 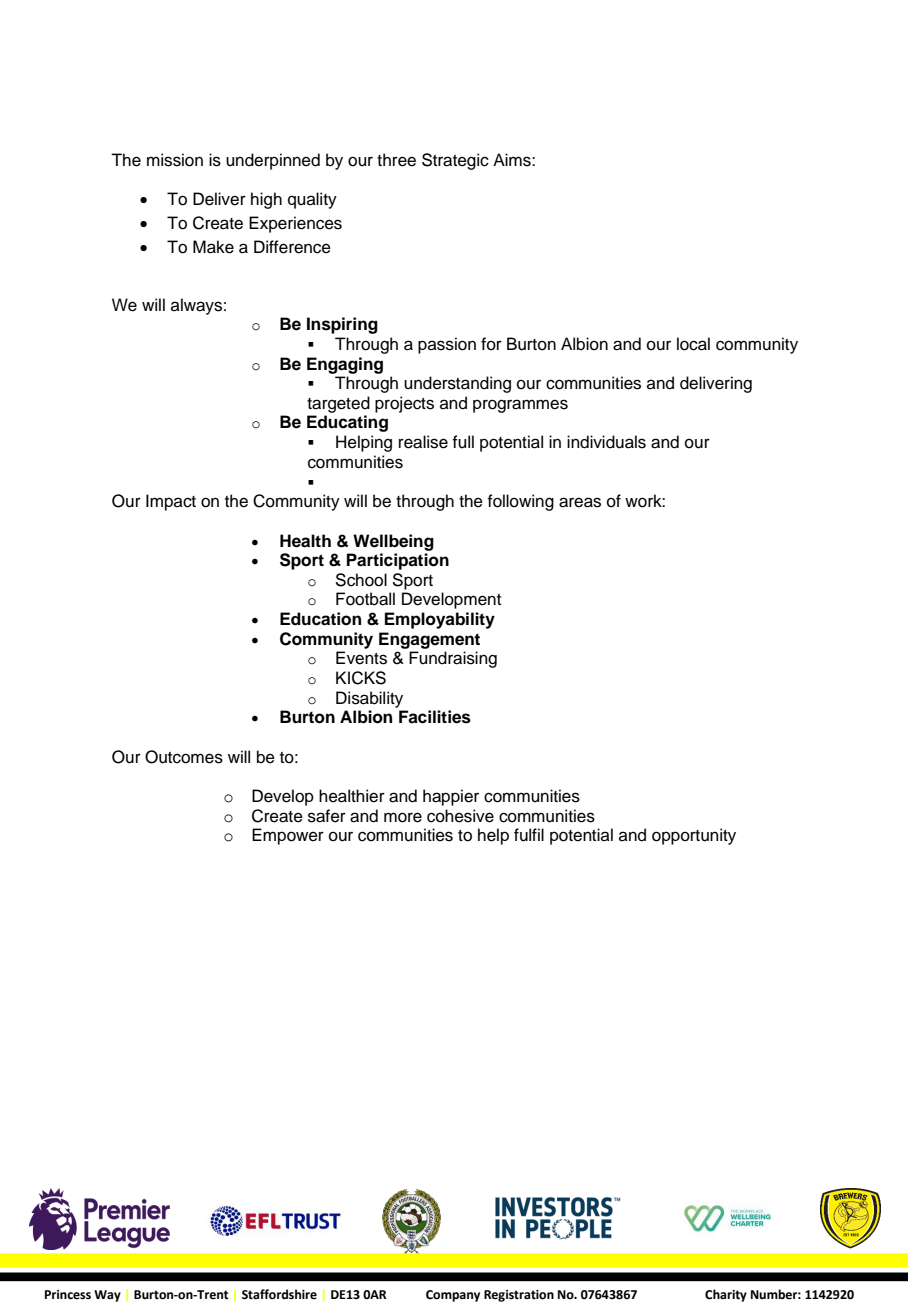 I want to click on local, so click(x=693, y=344).
